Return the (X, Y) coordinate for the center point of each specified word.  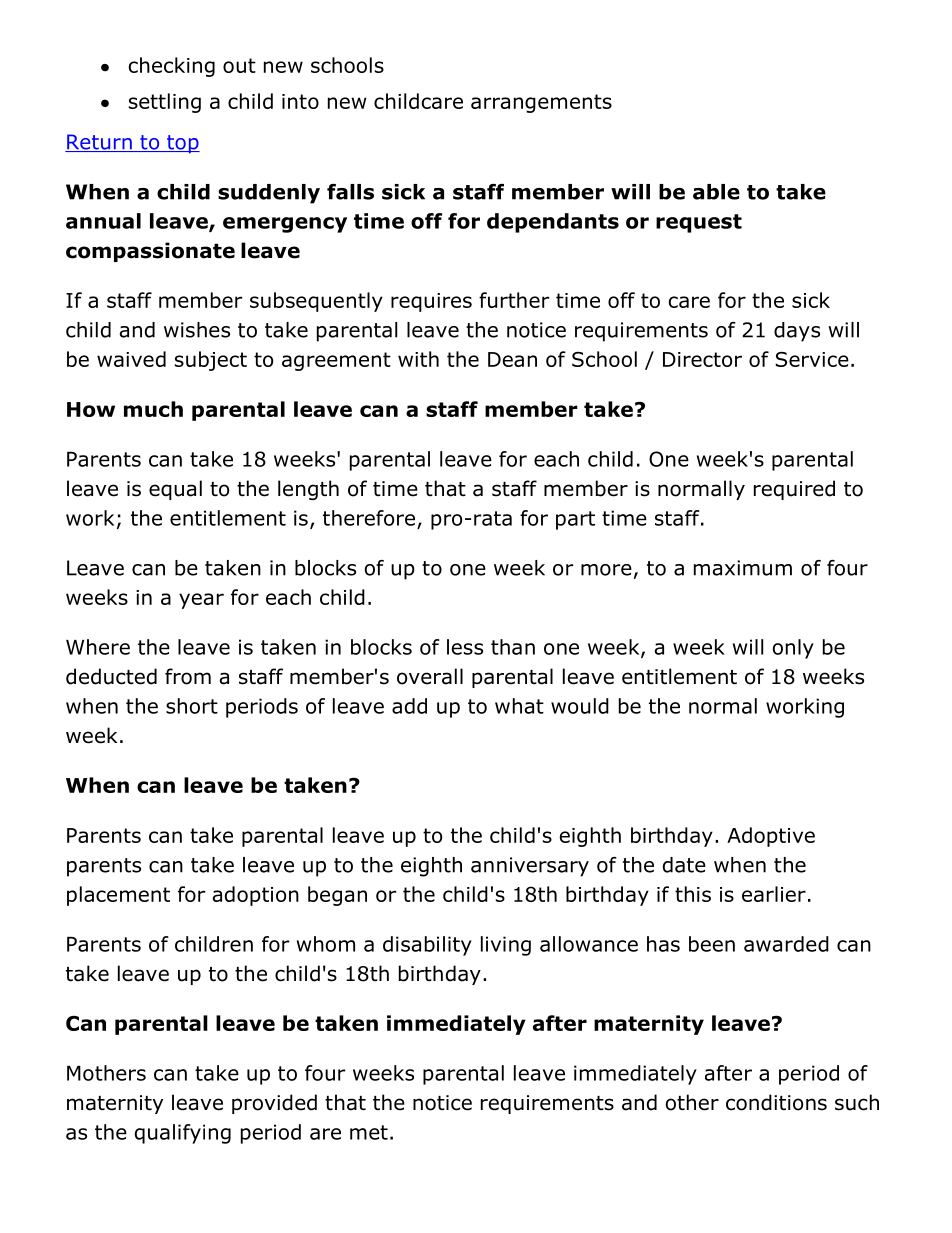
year (201, 601)
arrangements (541, 103)
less (465, 647)
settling (165, 103)
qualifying (183, 1134)
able (716, 192)
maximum (743, 568)
